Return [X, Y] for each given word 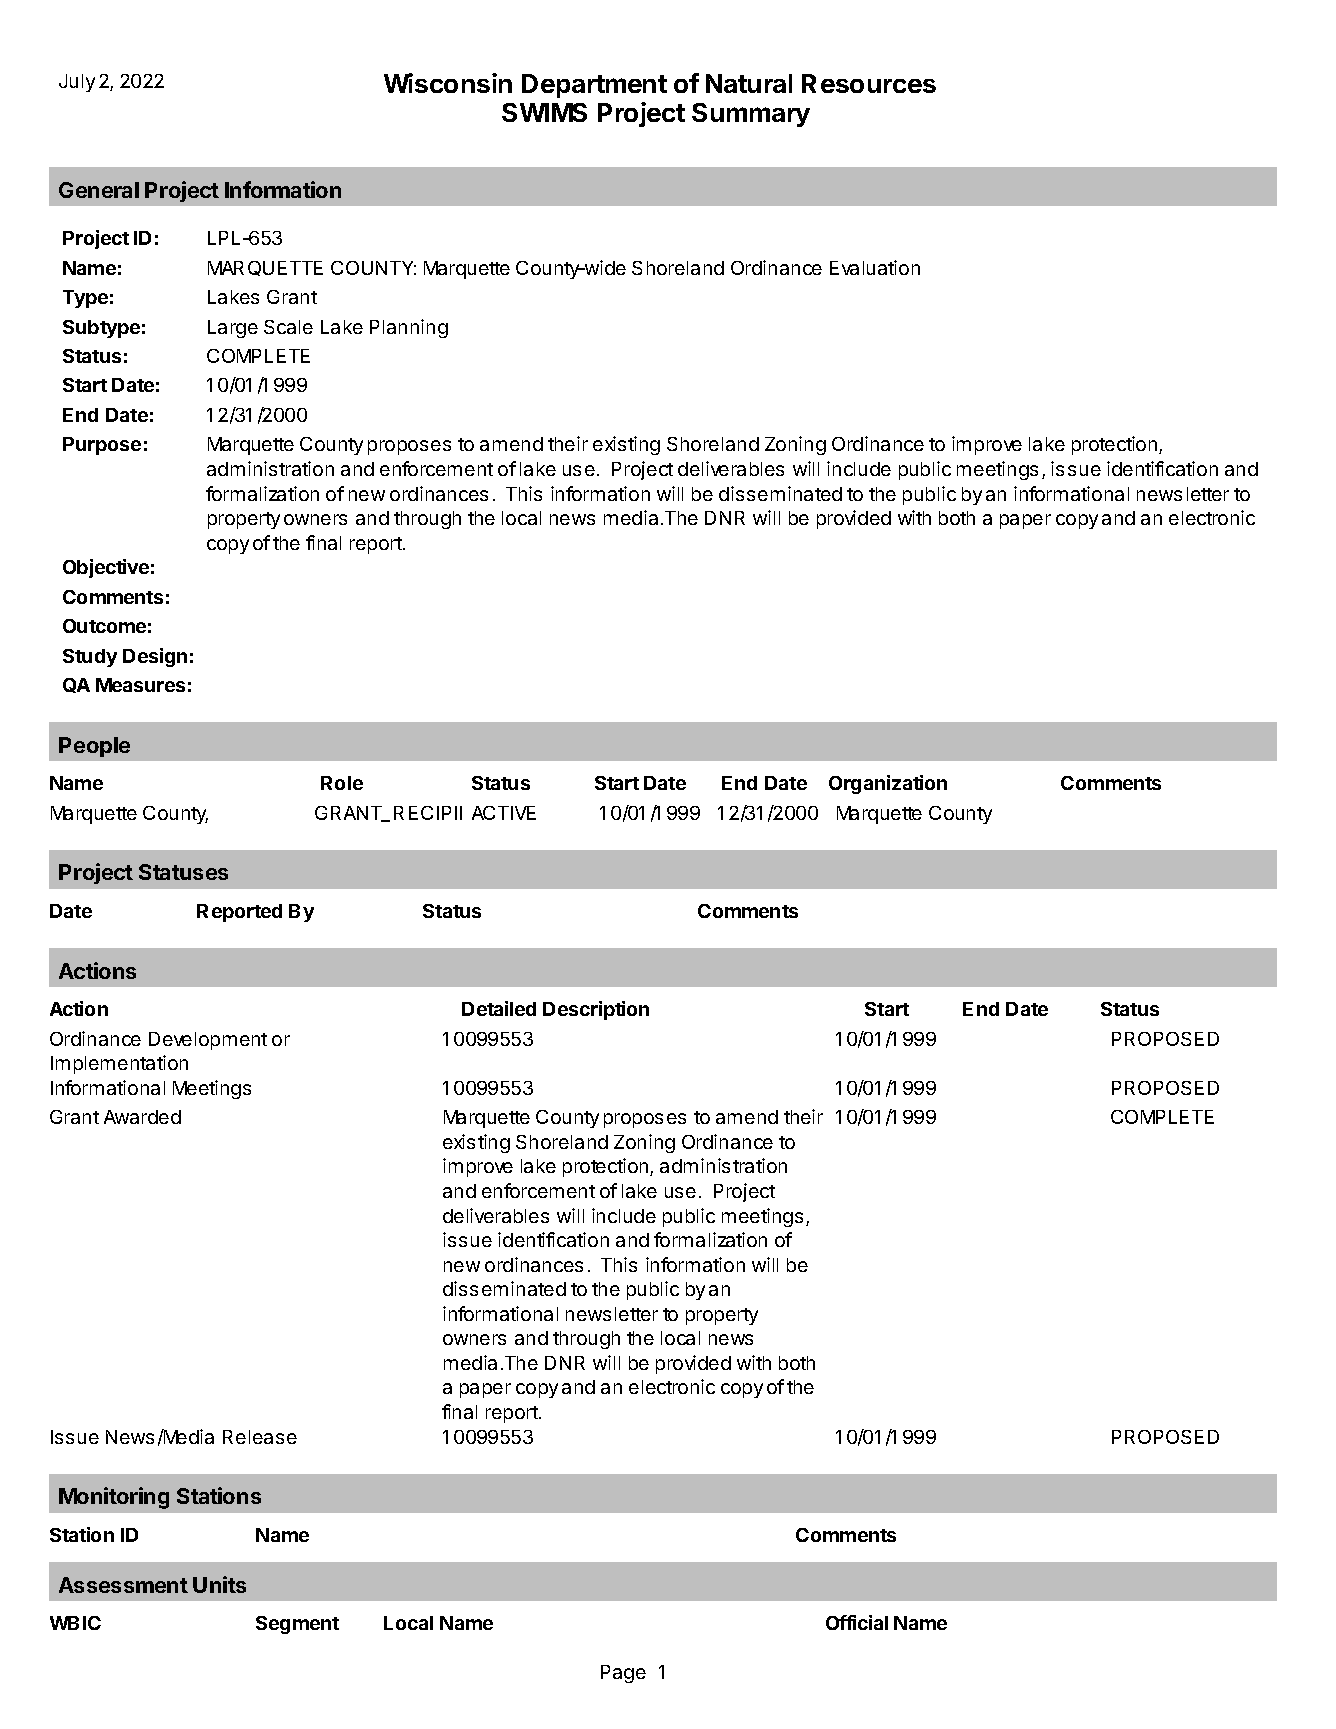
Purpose [102, 446]
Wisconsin [448, 83]
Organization [888, 784]
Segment [297, 1625]
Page [623, 1674]
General [99, 190]
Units [219, 1584]
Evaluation [875, 267]
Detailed [499, 1008]
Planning [409, 328]
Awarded [142, 1117]
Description [596, 1010]
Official [857, 1622]
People [94, 747]
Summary [751, 115]
